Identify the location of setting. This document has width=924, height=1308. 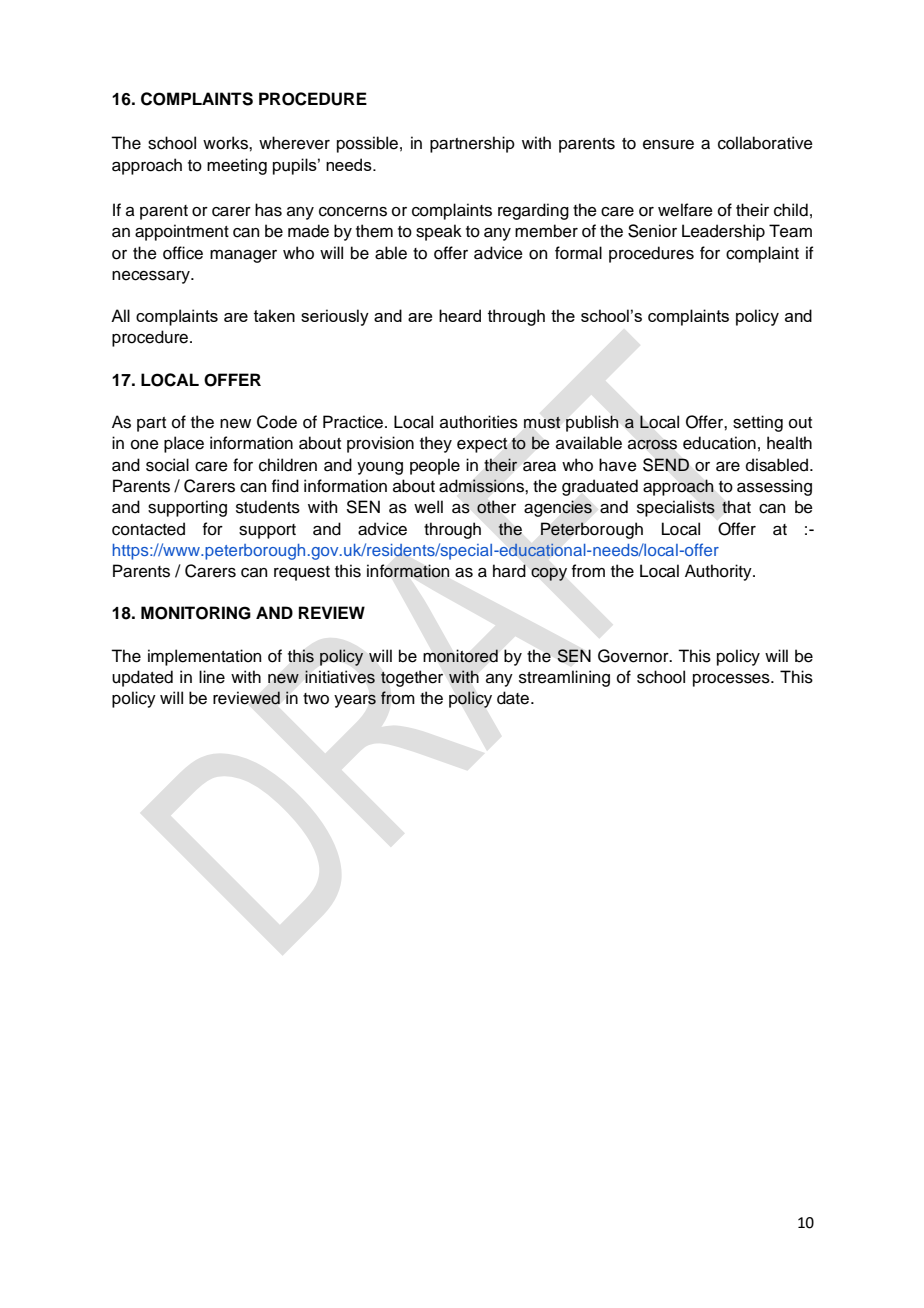
(758, 423).
